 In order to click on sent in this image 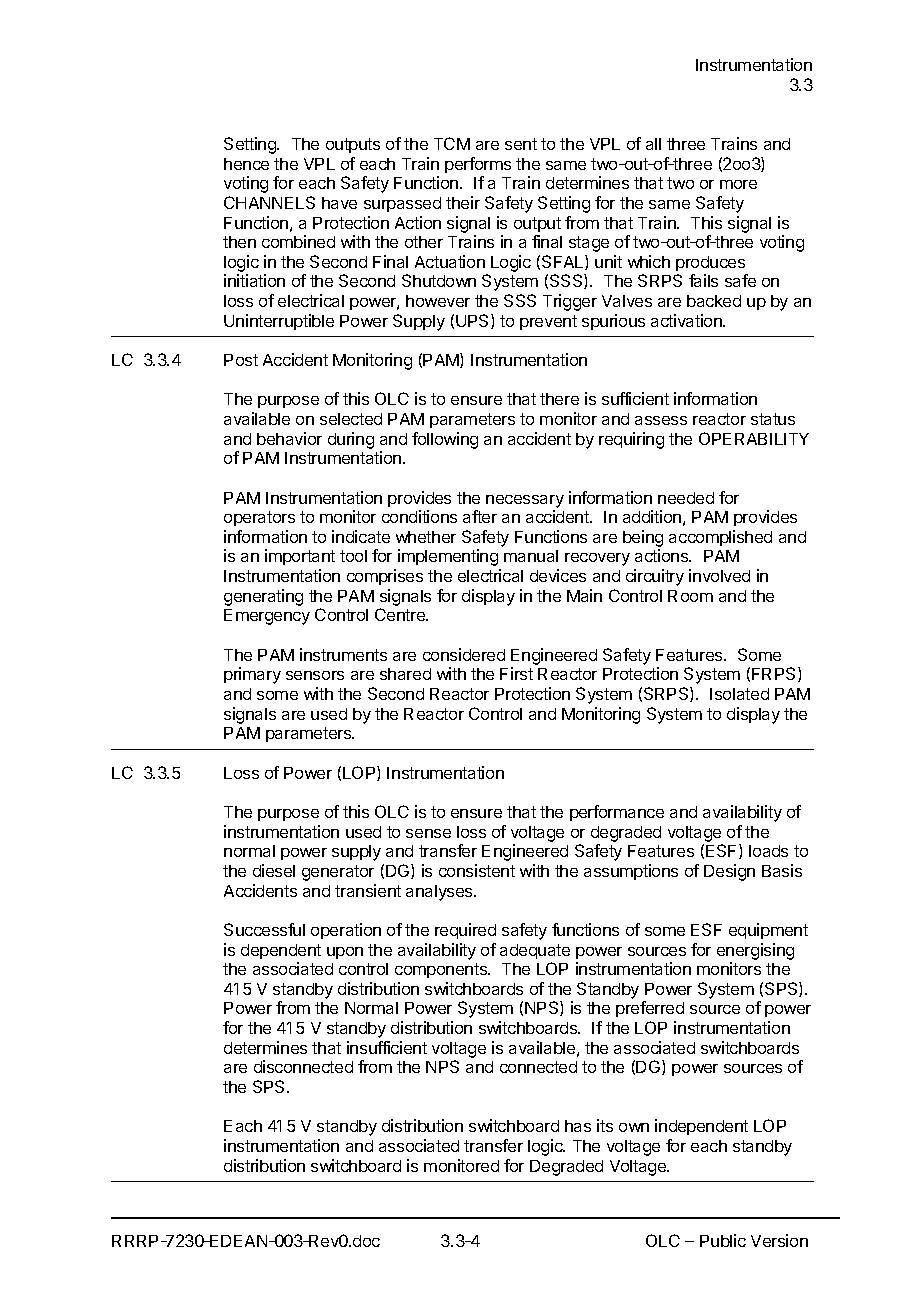, I will do `click(521, 144)`.
